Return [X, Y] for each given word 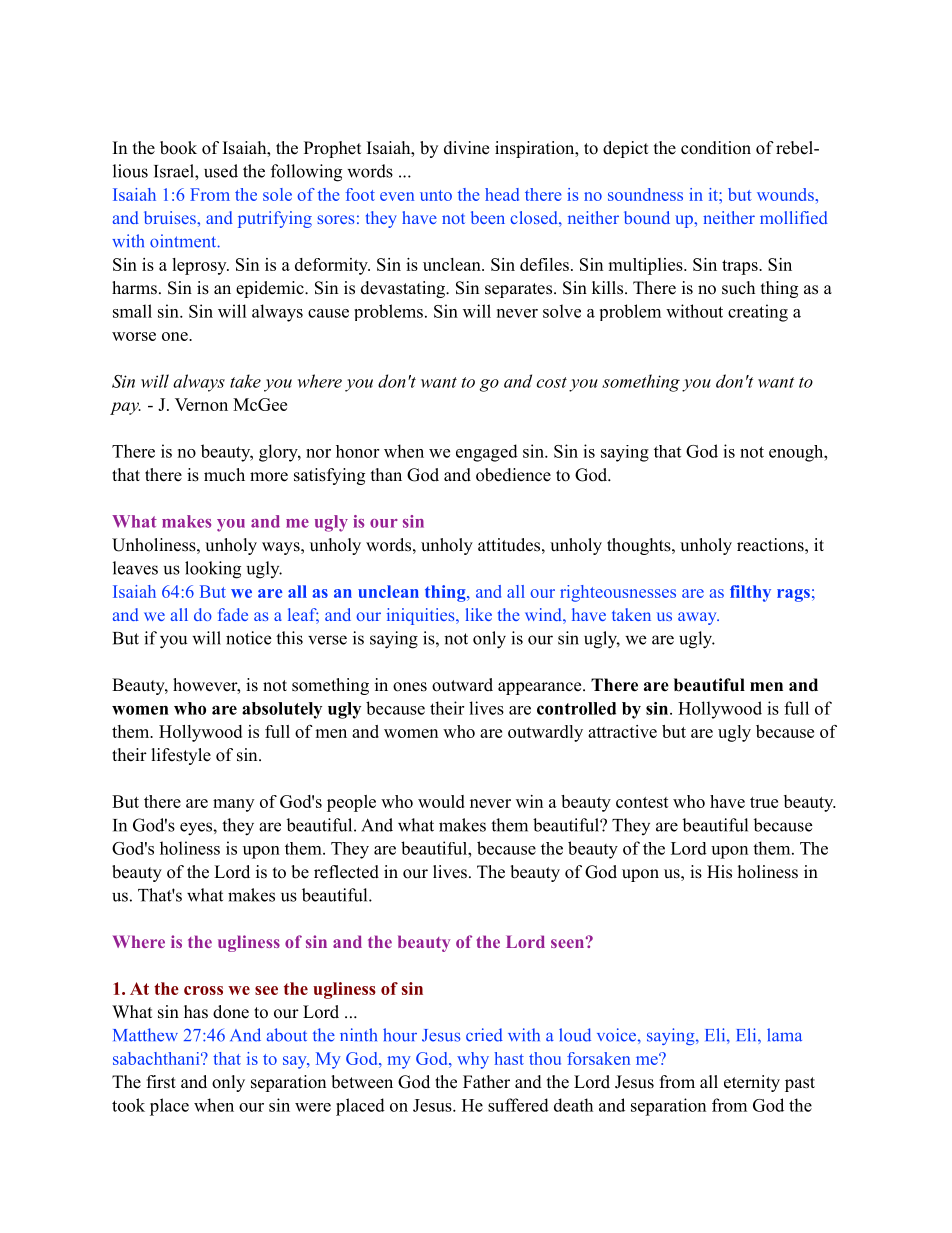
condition [716, 148]
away [698, 618]
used [221, 171]
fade [233, 614]
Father [486, 1082]
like [479, 614]
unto [436, 195]
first [161, 1082]
